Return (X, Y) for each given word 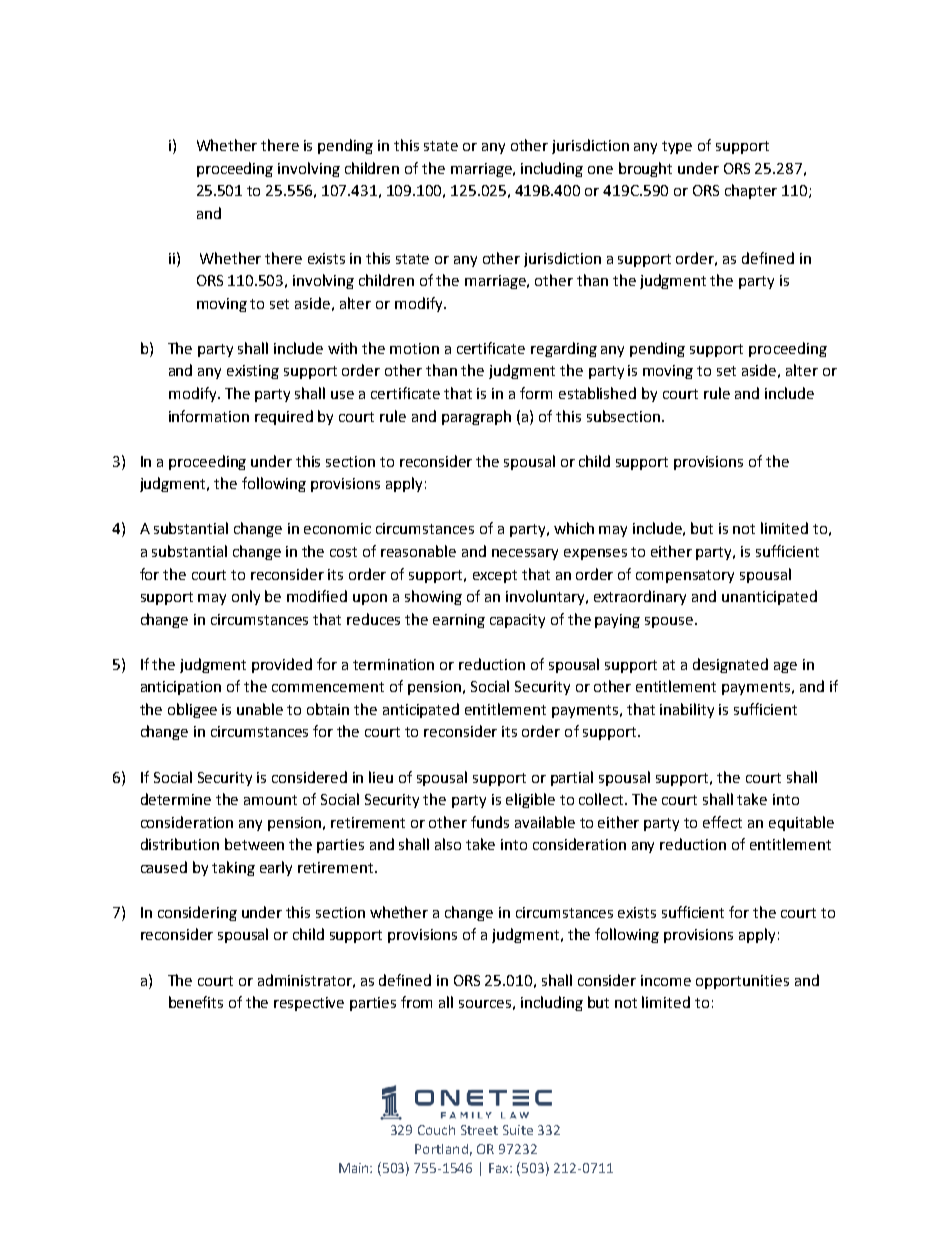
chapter (751, 191)
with (342, 348)
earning (459, 621)
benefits (196, 1002)
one (600, 170)
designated (730, 665)
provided (282, 665)
